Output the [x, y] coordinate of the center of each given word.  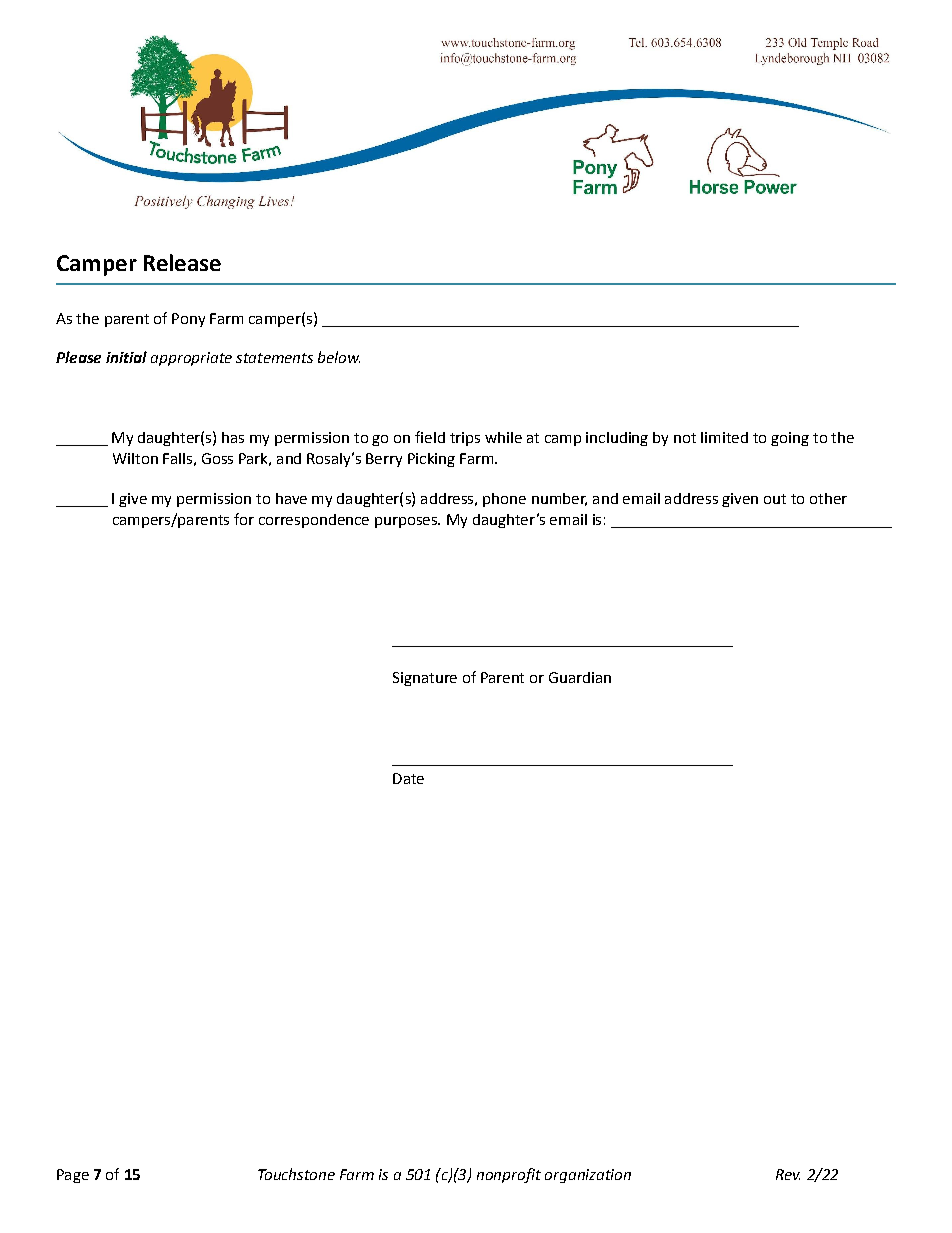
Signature [425, 679]
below [339, 357]
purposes [407, 522]
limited [724, 437]
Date [408, 778]
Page [73, 1176]
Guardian [580, 677]
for [244, 519]
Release [182, 262]
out [775, 499]
